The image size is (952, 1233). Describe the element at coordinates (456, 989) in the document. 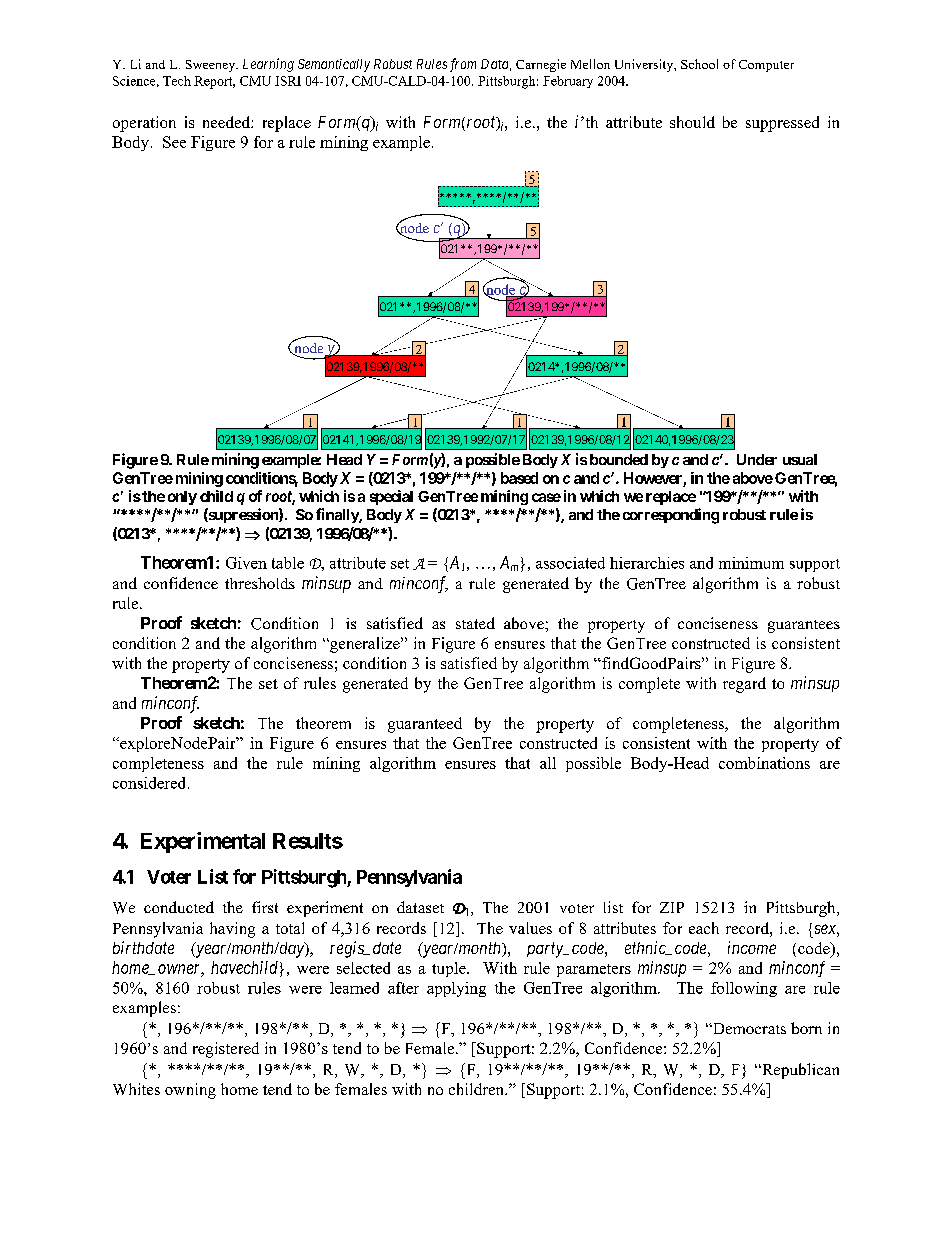

I see `applying` at that location.
